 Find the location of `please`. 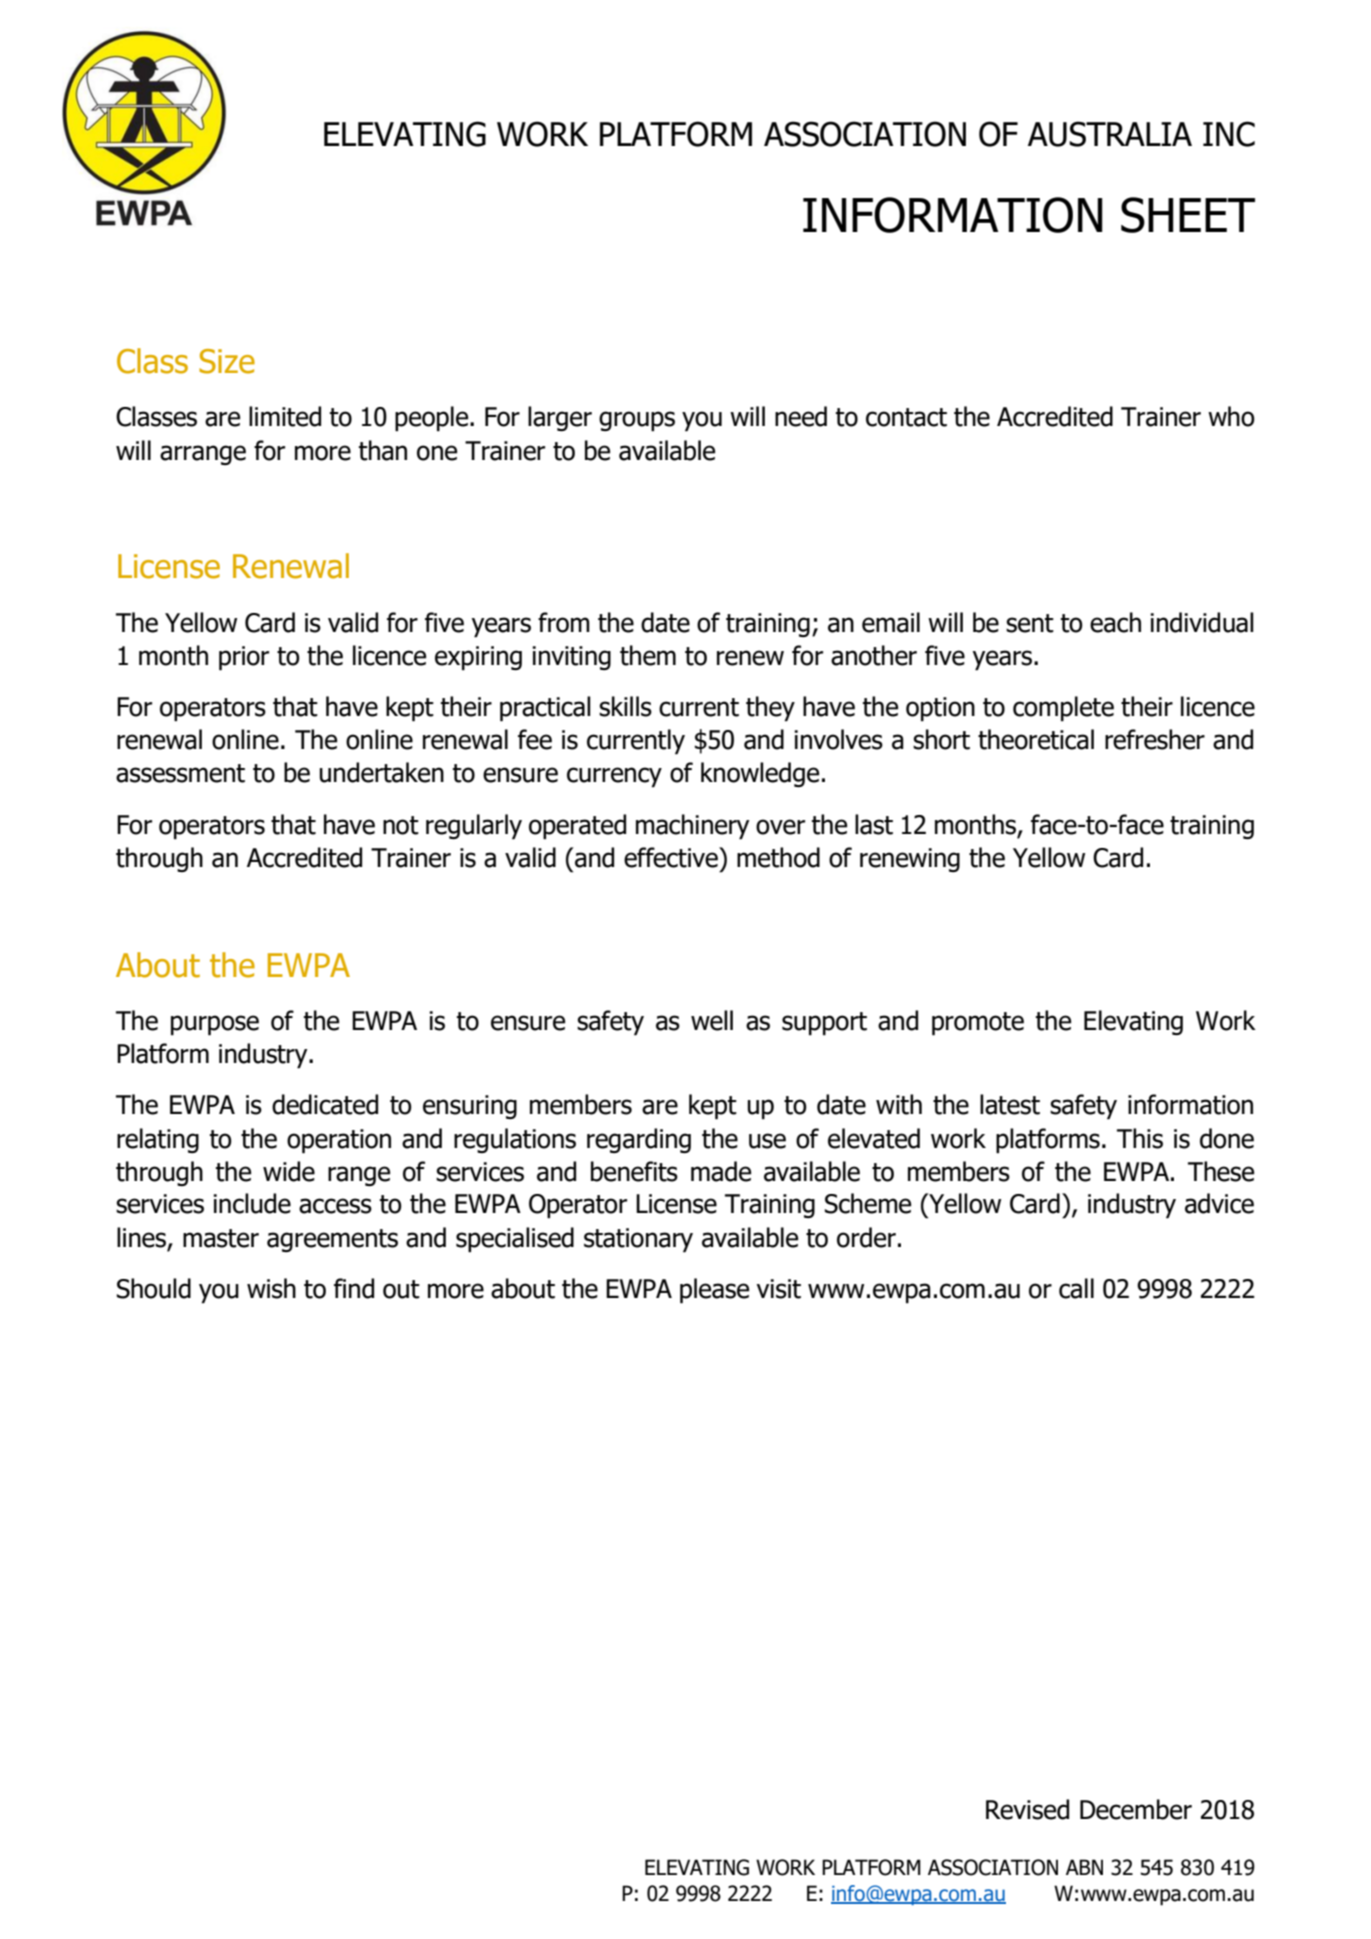

please is located at coordinates (714, 1291).
